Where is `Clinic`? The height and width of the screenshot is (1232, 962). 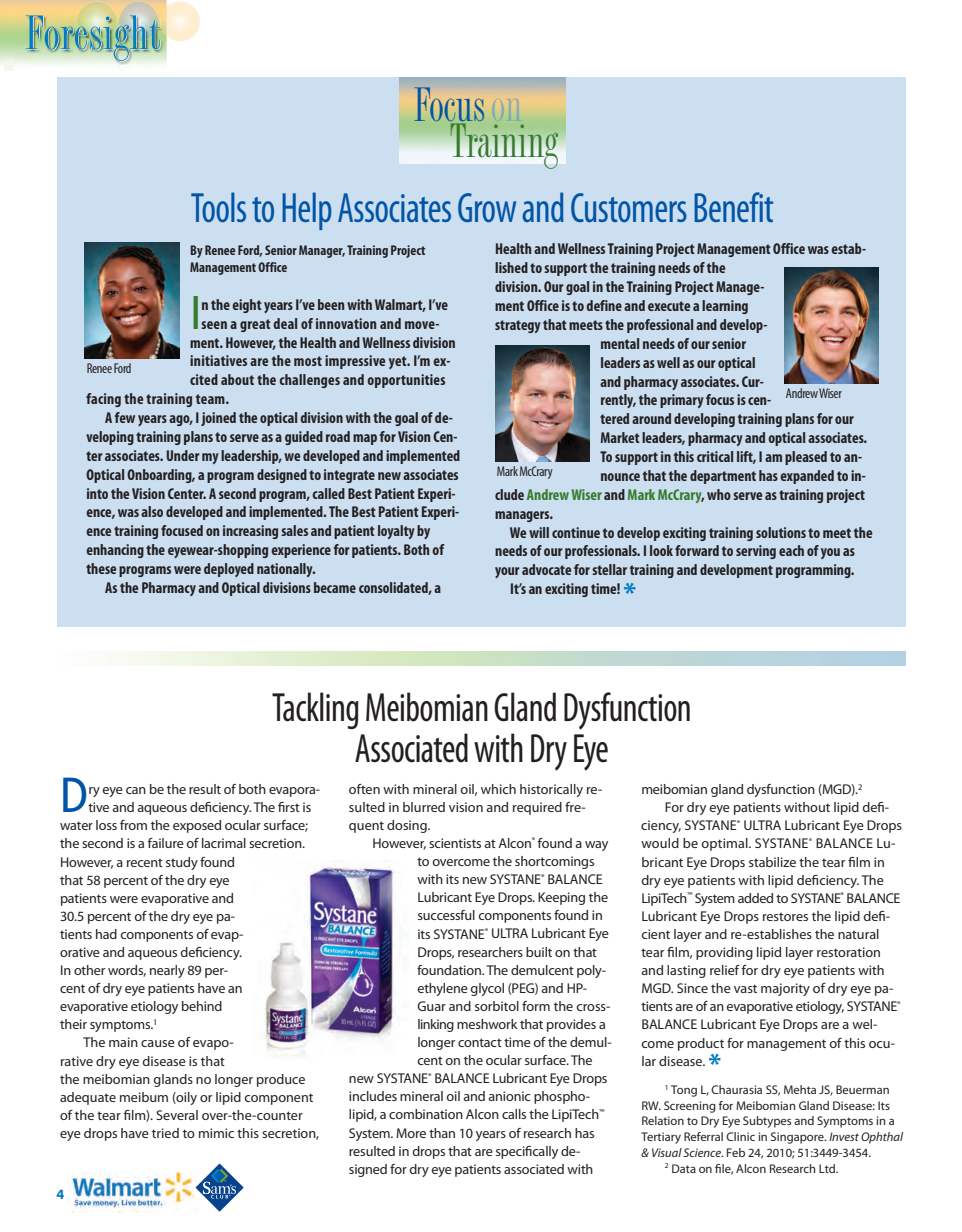
Clinic is located at coordinates (740, 1136).
